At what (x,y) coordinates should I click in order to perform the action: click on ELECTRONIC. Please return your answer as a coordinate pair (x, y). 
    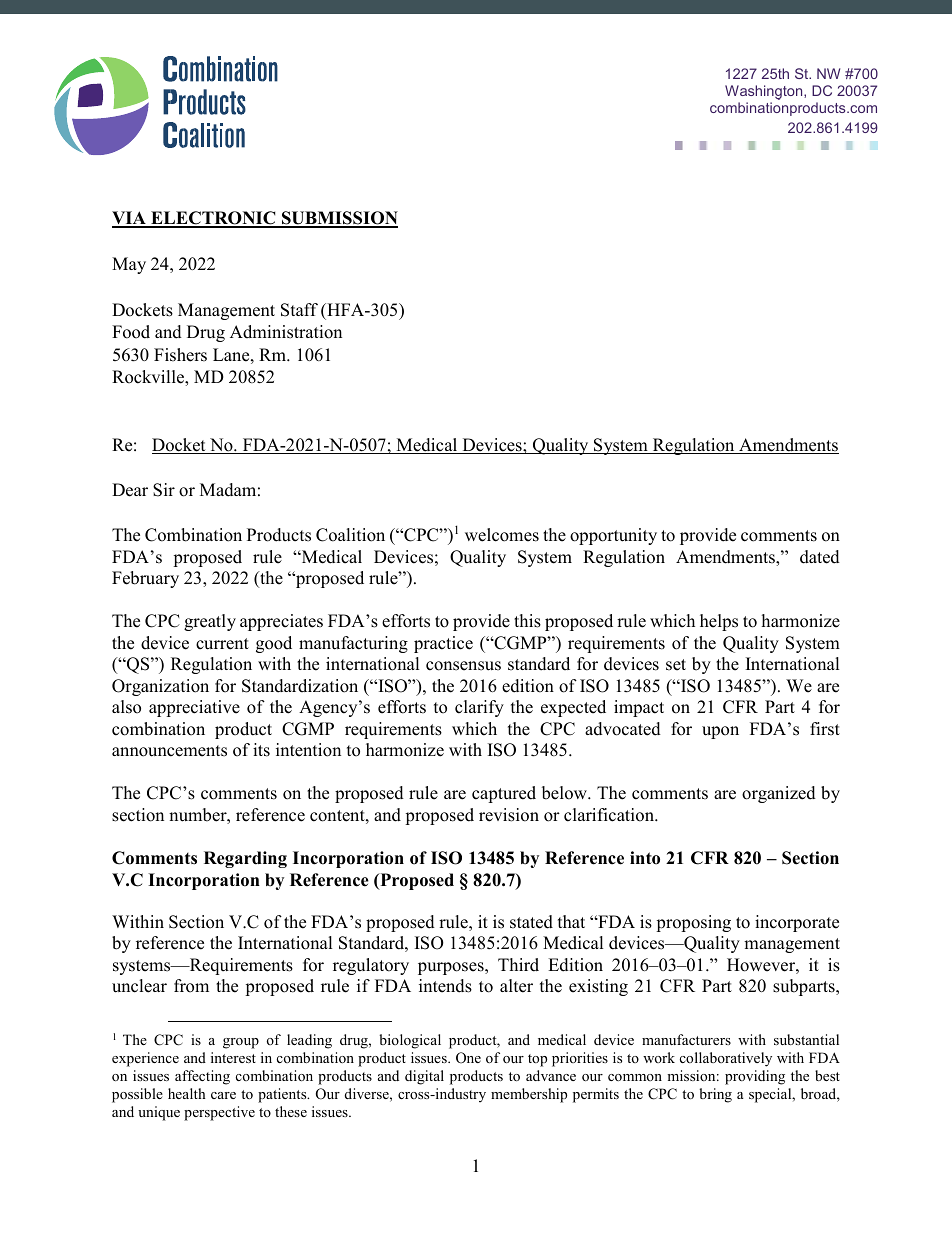
    Looking at the image, I should click on (213, 219).
